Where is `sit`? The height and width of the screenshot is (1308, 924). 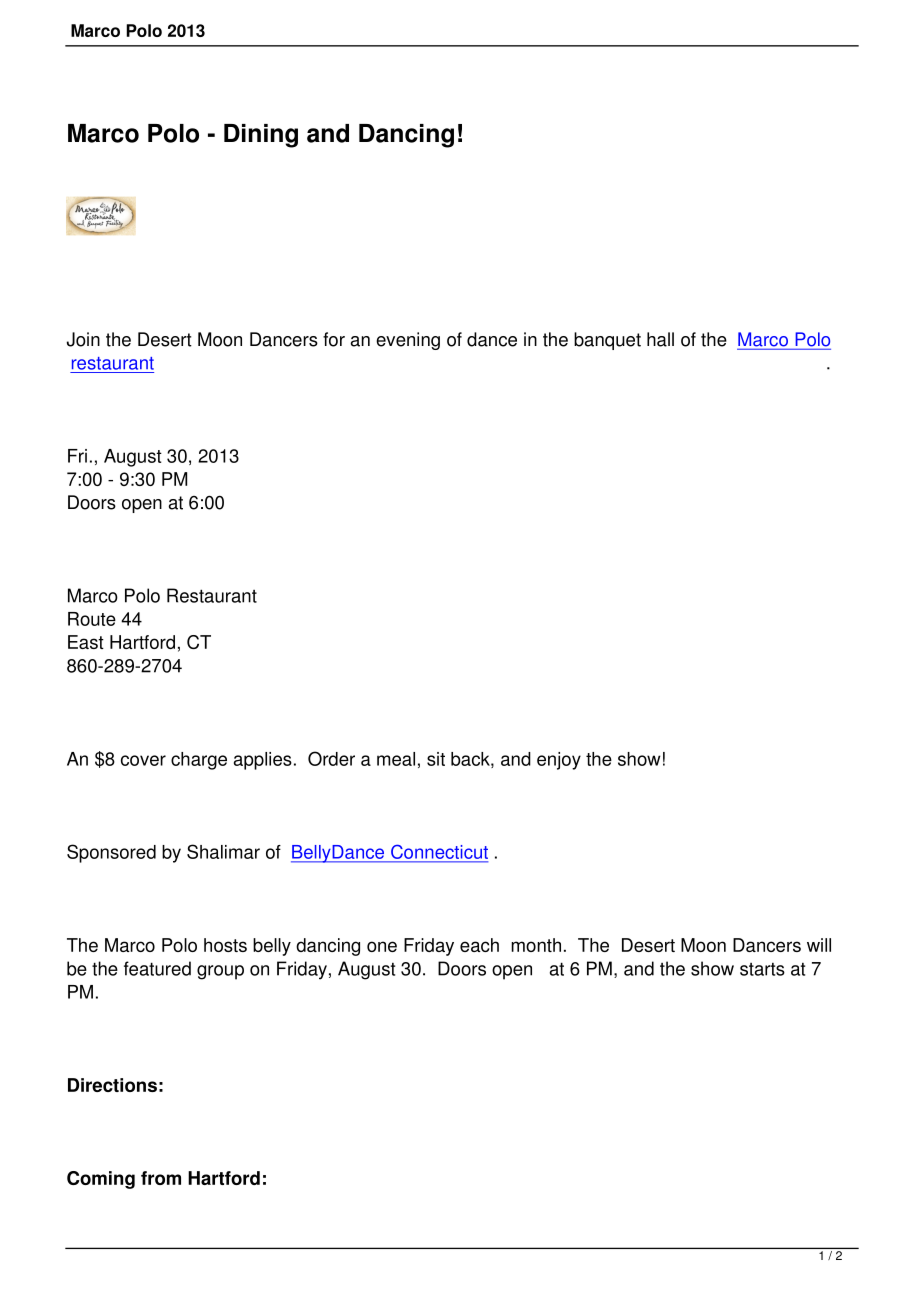
sit is located at coordinates (436, 759).
